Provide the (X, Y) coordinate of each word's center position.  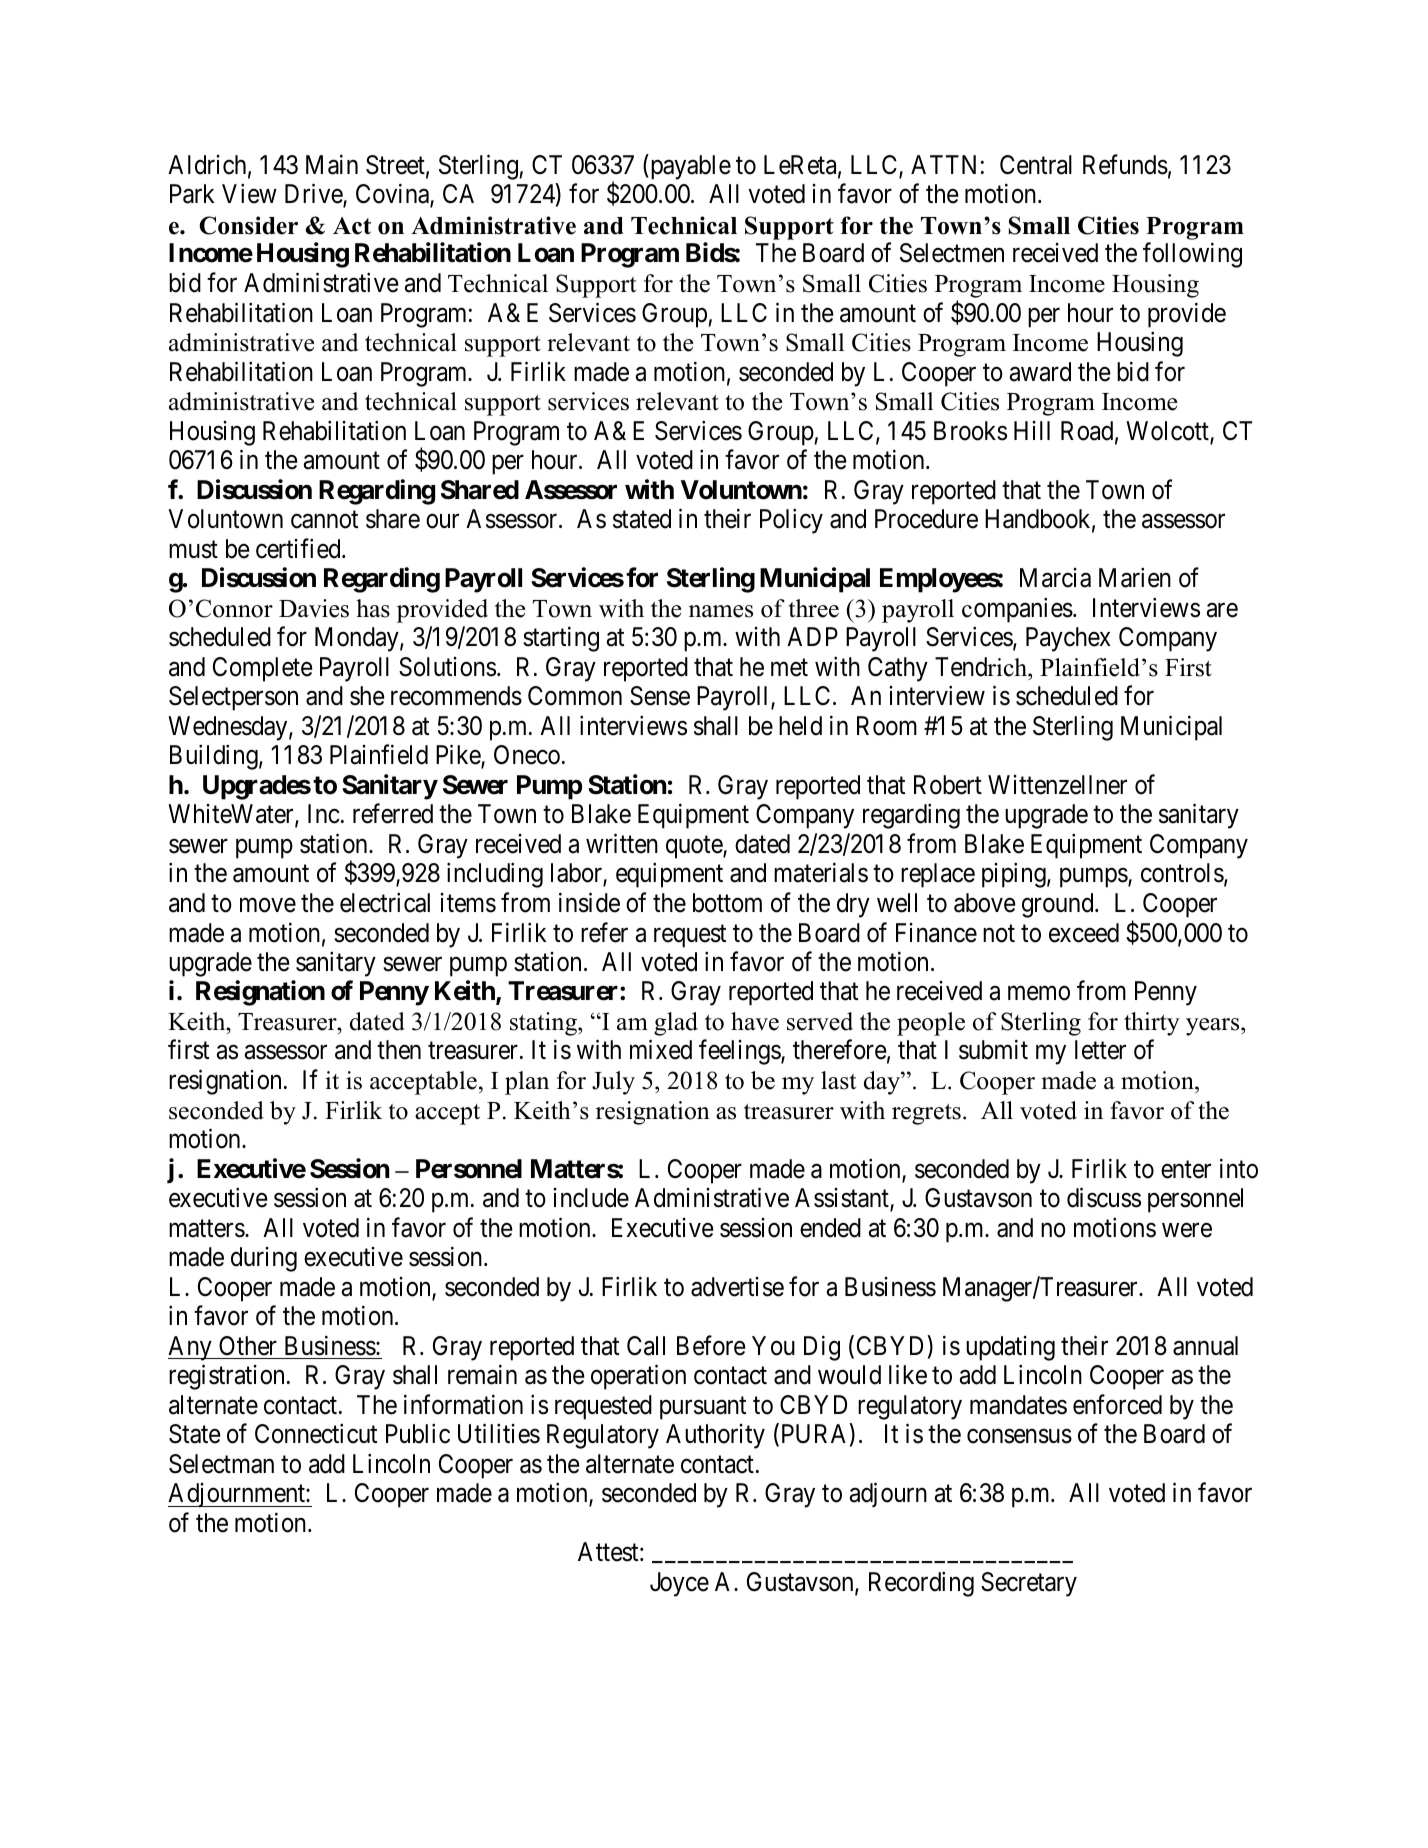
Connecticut (316, 1434)
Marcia (1055, 578)
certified (299, 548)
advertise (737, 1287)
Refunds (1125, 164)
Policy (791, 521)
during (264, 1259)
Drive (314, 195)
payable (689, 167)
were (1187, 1230)
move (268, 905)
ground (1059, 905)
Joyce (679, 1584)
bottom (727, 903)
